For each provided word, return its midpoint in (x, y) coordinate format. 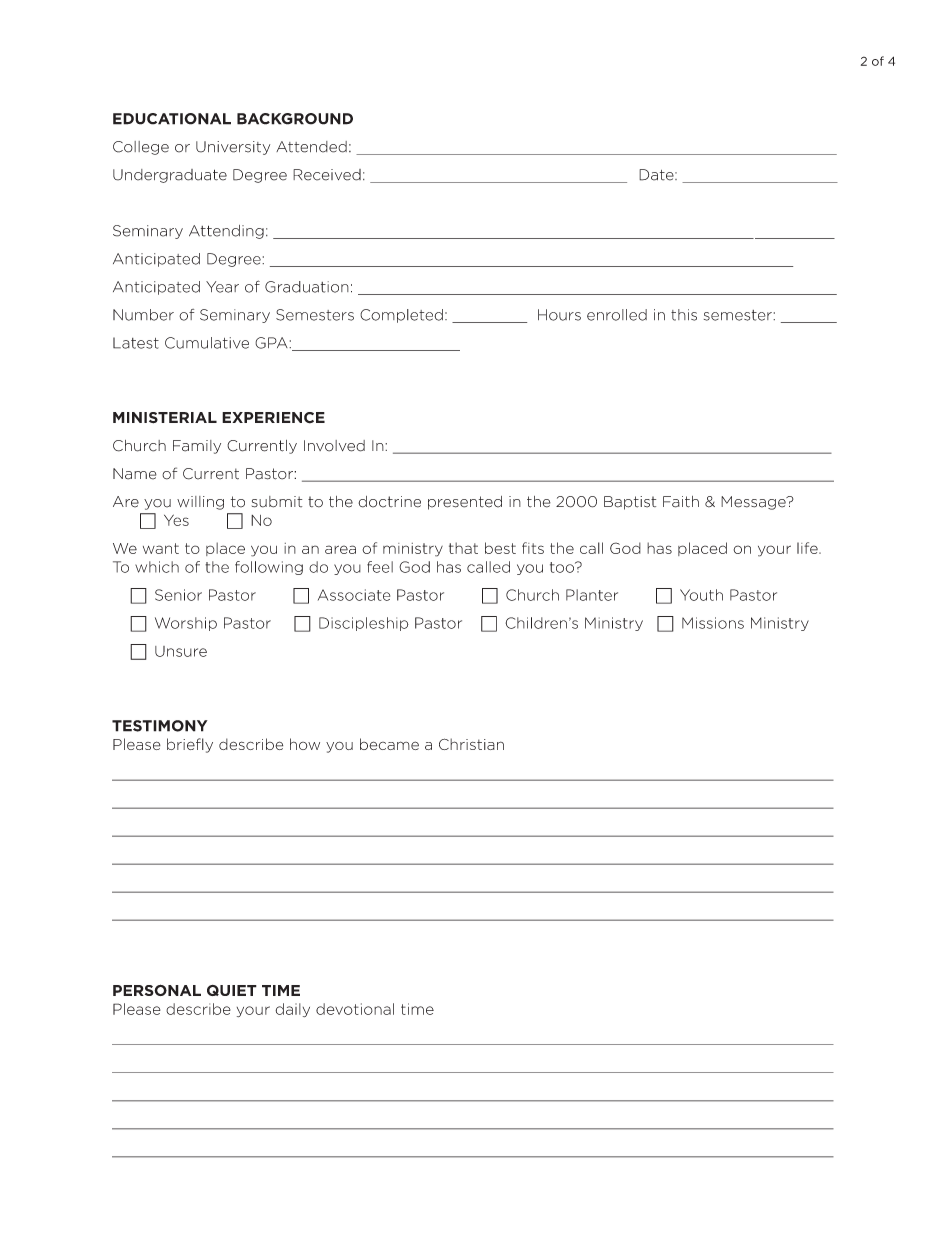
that (463, 548)
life (808, 548)
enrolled (617, 315)
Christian (471, 744)
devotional (355, 1009)
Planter (592, 595)
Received (327, 175)
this (684, 315)
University (233, 148)
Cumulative (207, 343)
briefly (190, 745)
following (269, 568)
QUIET (232, 990)
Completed (401, 316)
